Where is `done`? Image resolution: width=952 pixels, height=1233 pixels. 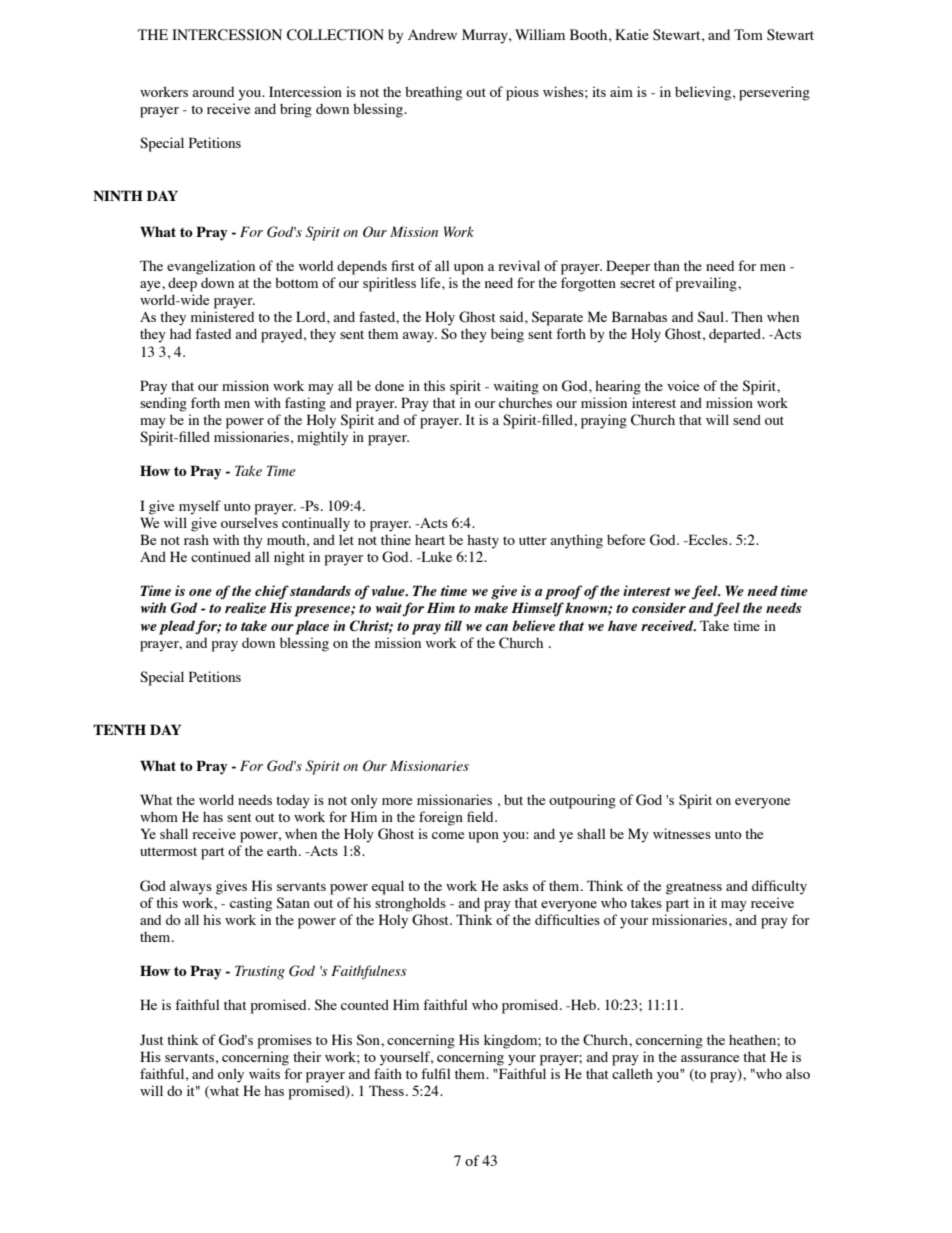 done is located at coordinates (389, 386).
